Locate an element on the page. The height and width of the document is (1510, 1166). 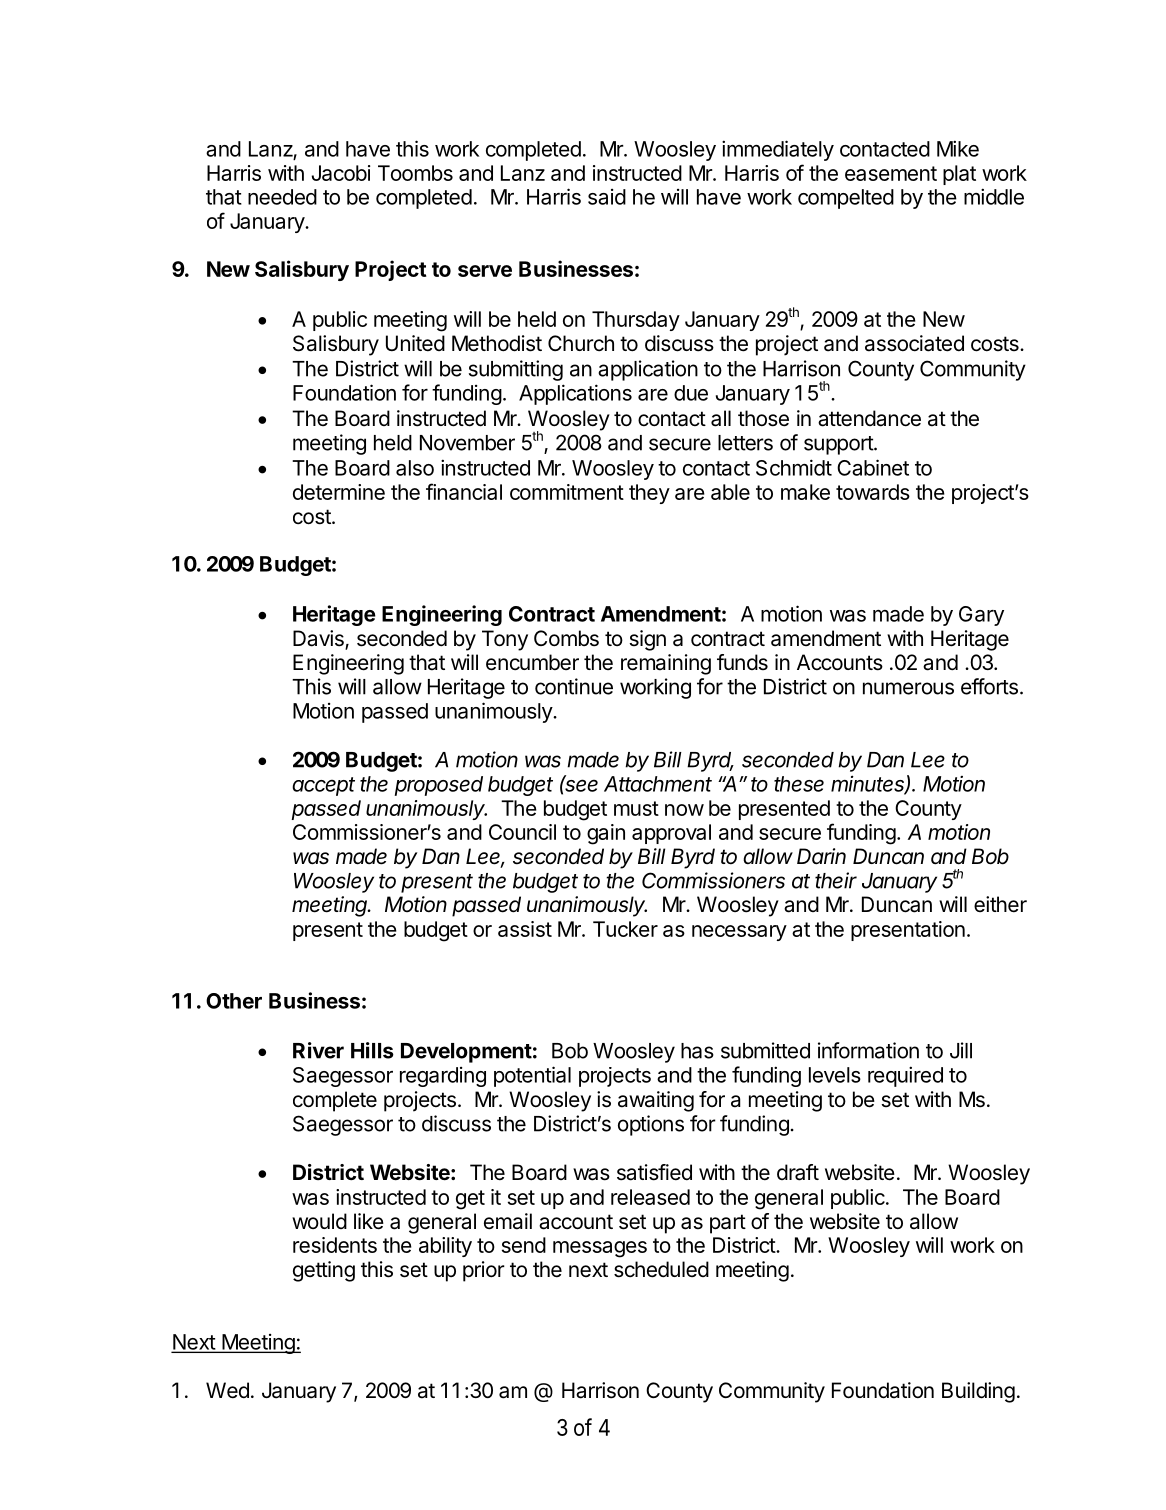
Jacobi is located at coordinates (341, 173).
